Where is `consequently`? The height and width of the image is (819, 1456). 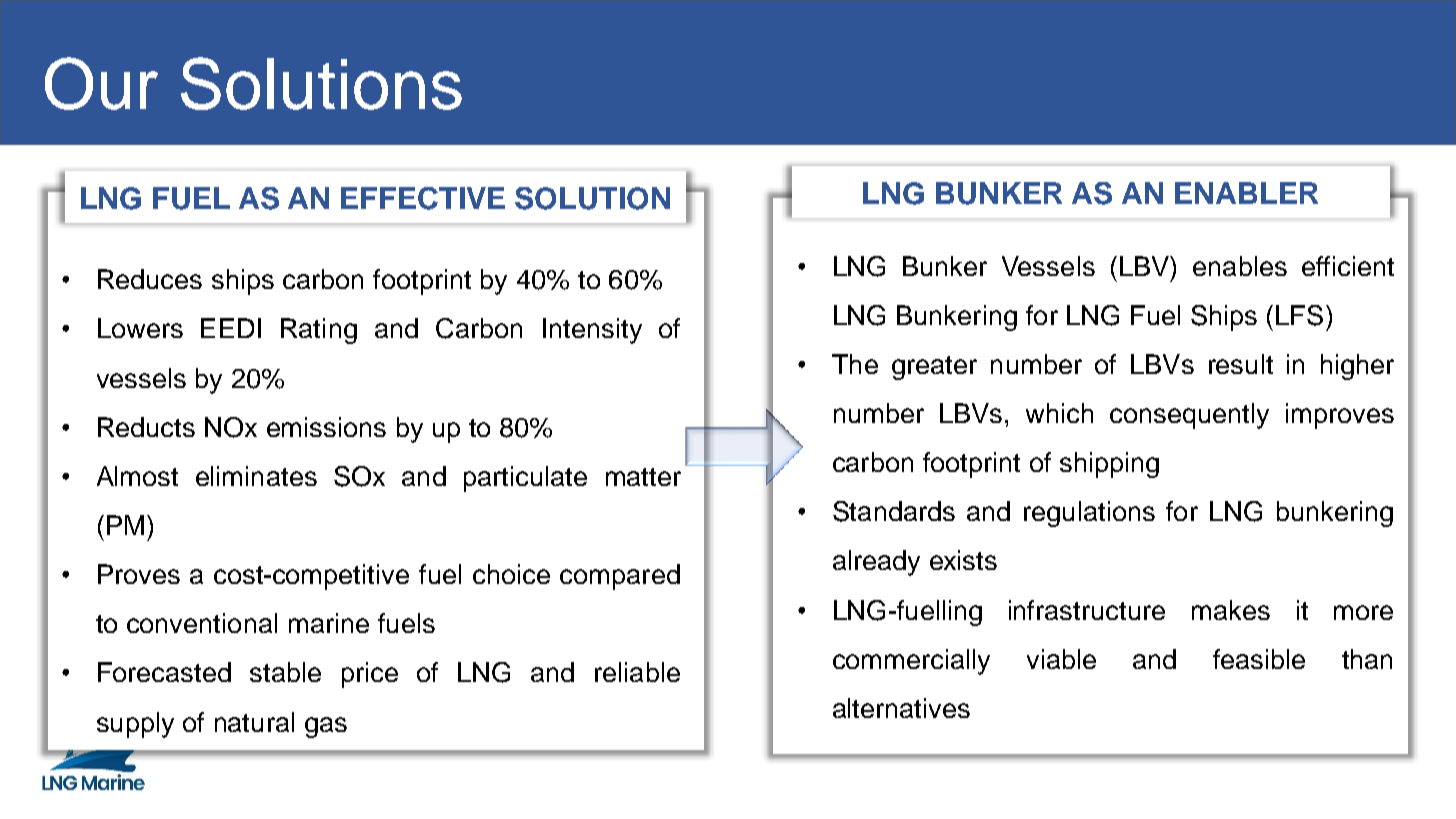 consequently is located at coordinates (1189, 416).
